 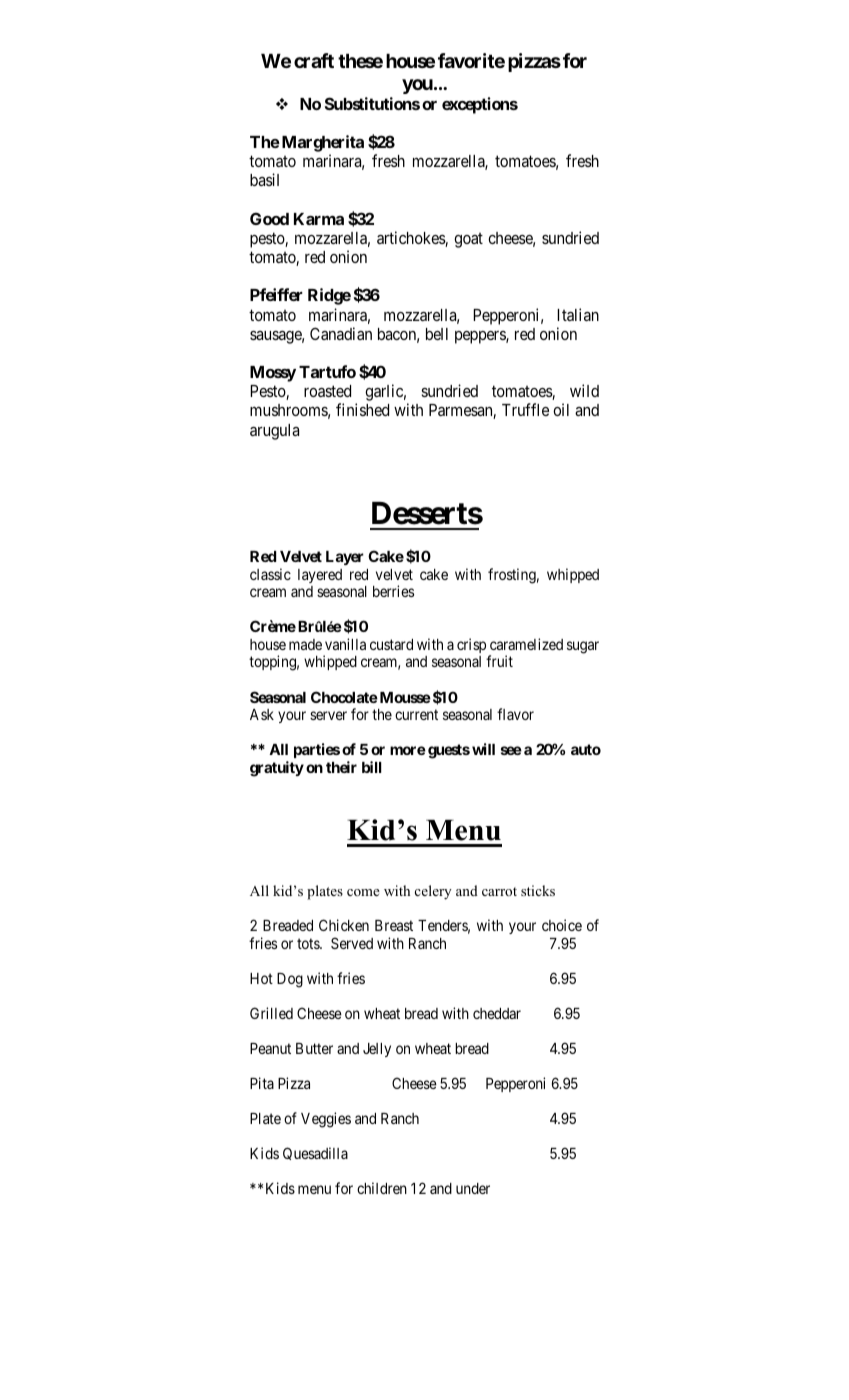 I want to click on Italian, so click(x=578, y=314).
